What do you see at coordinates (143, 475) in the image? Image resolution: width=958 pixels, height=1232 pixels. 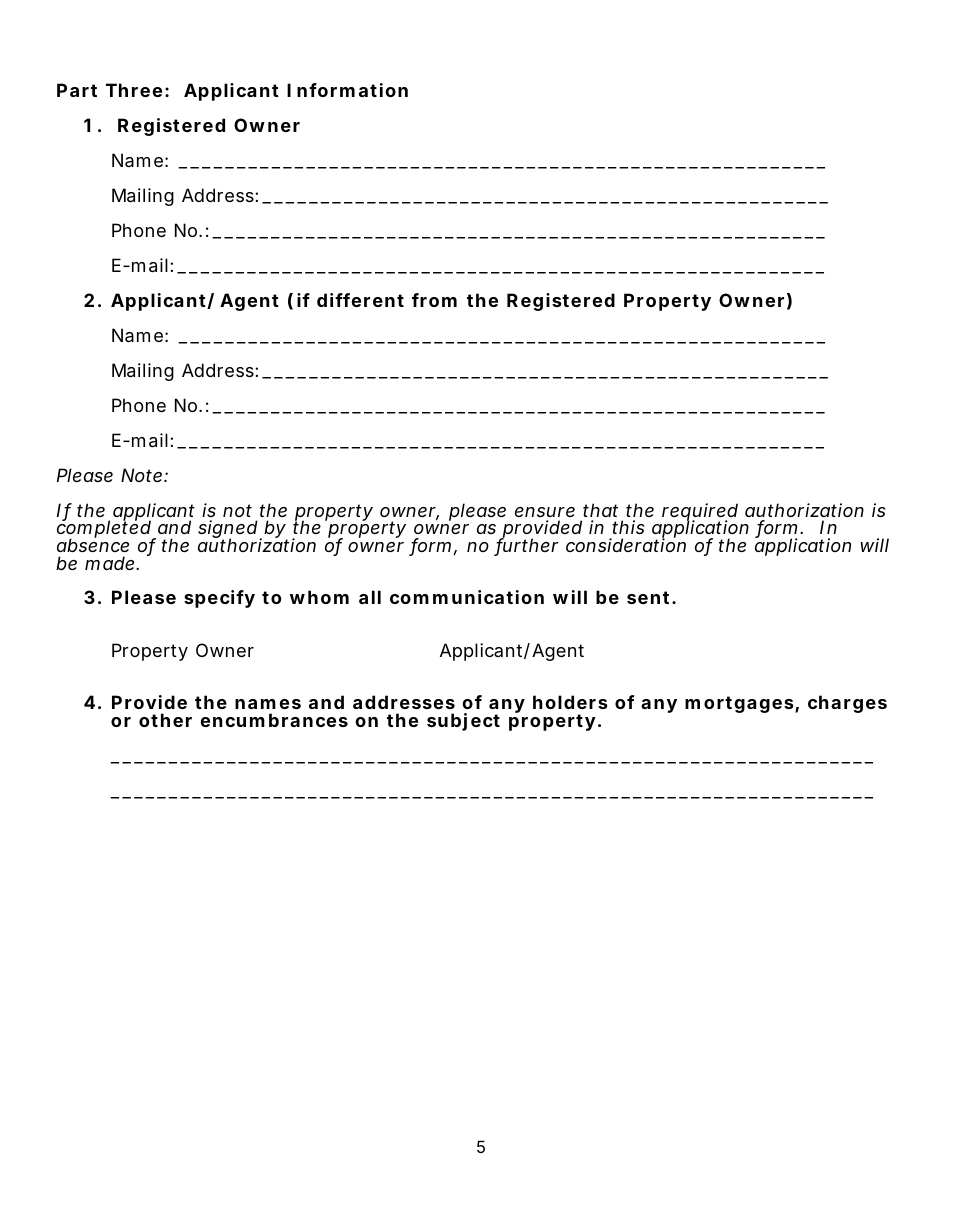 I see `Note` at bounding box center [143, 475].
